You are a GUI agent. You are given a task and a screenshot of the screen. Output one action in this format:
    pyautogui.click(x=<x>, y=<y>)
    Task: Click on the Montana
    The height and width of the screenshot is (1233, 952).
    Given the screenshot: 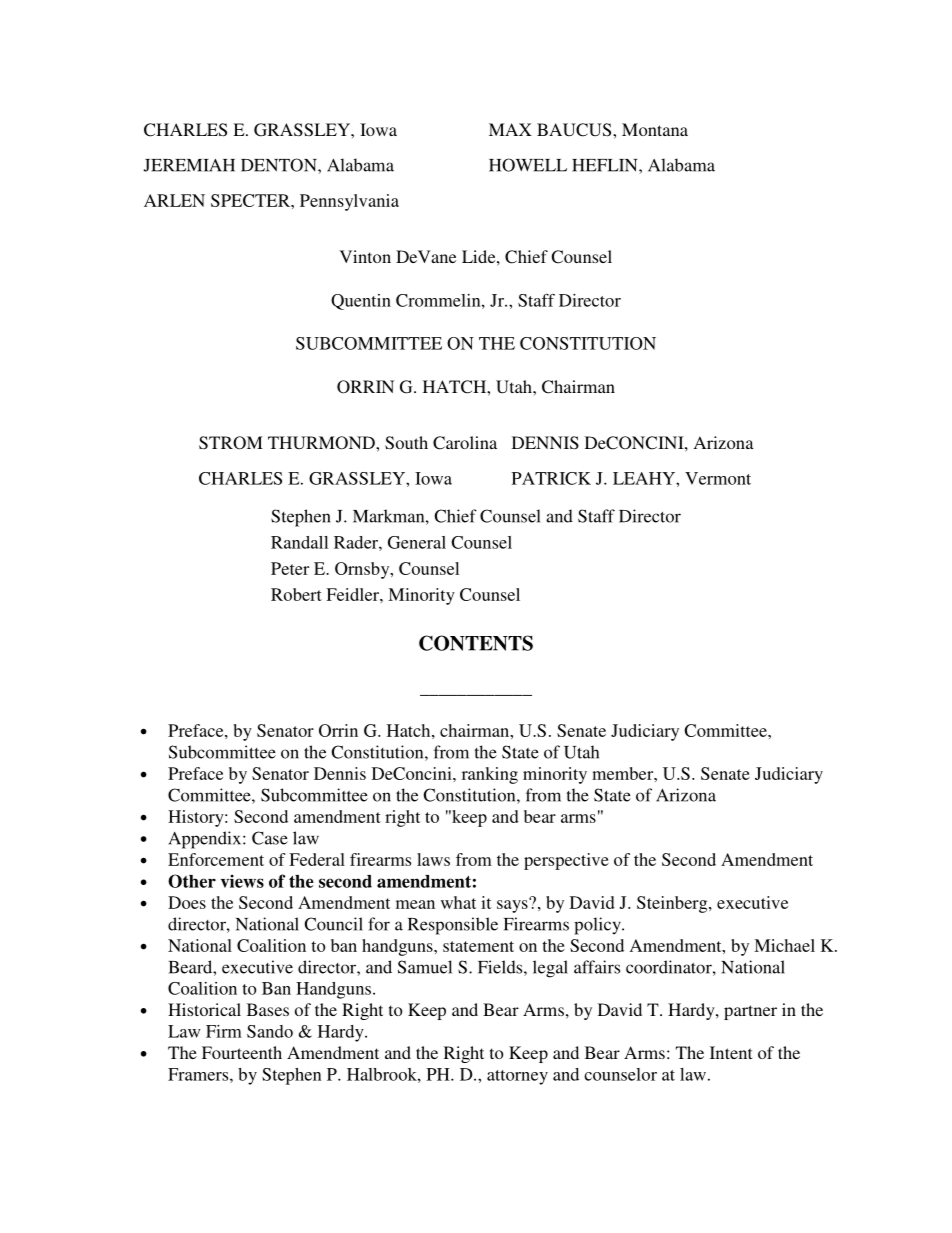 What is the action you would take?
    pyautogui.click(x=655, y=129)
